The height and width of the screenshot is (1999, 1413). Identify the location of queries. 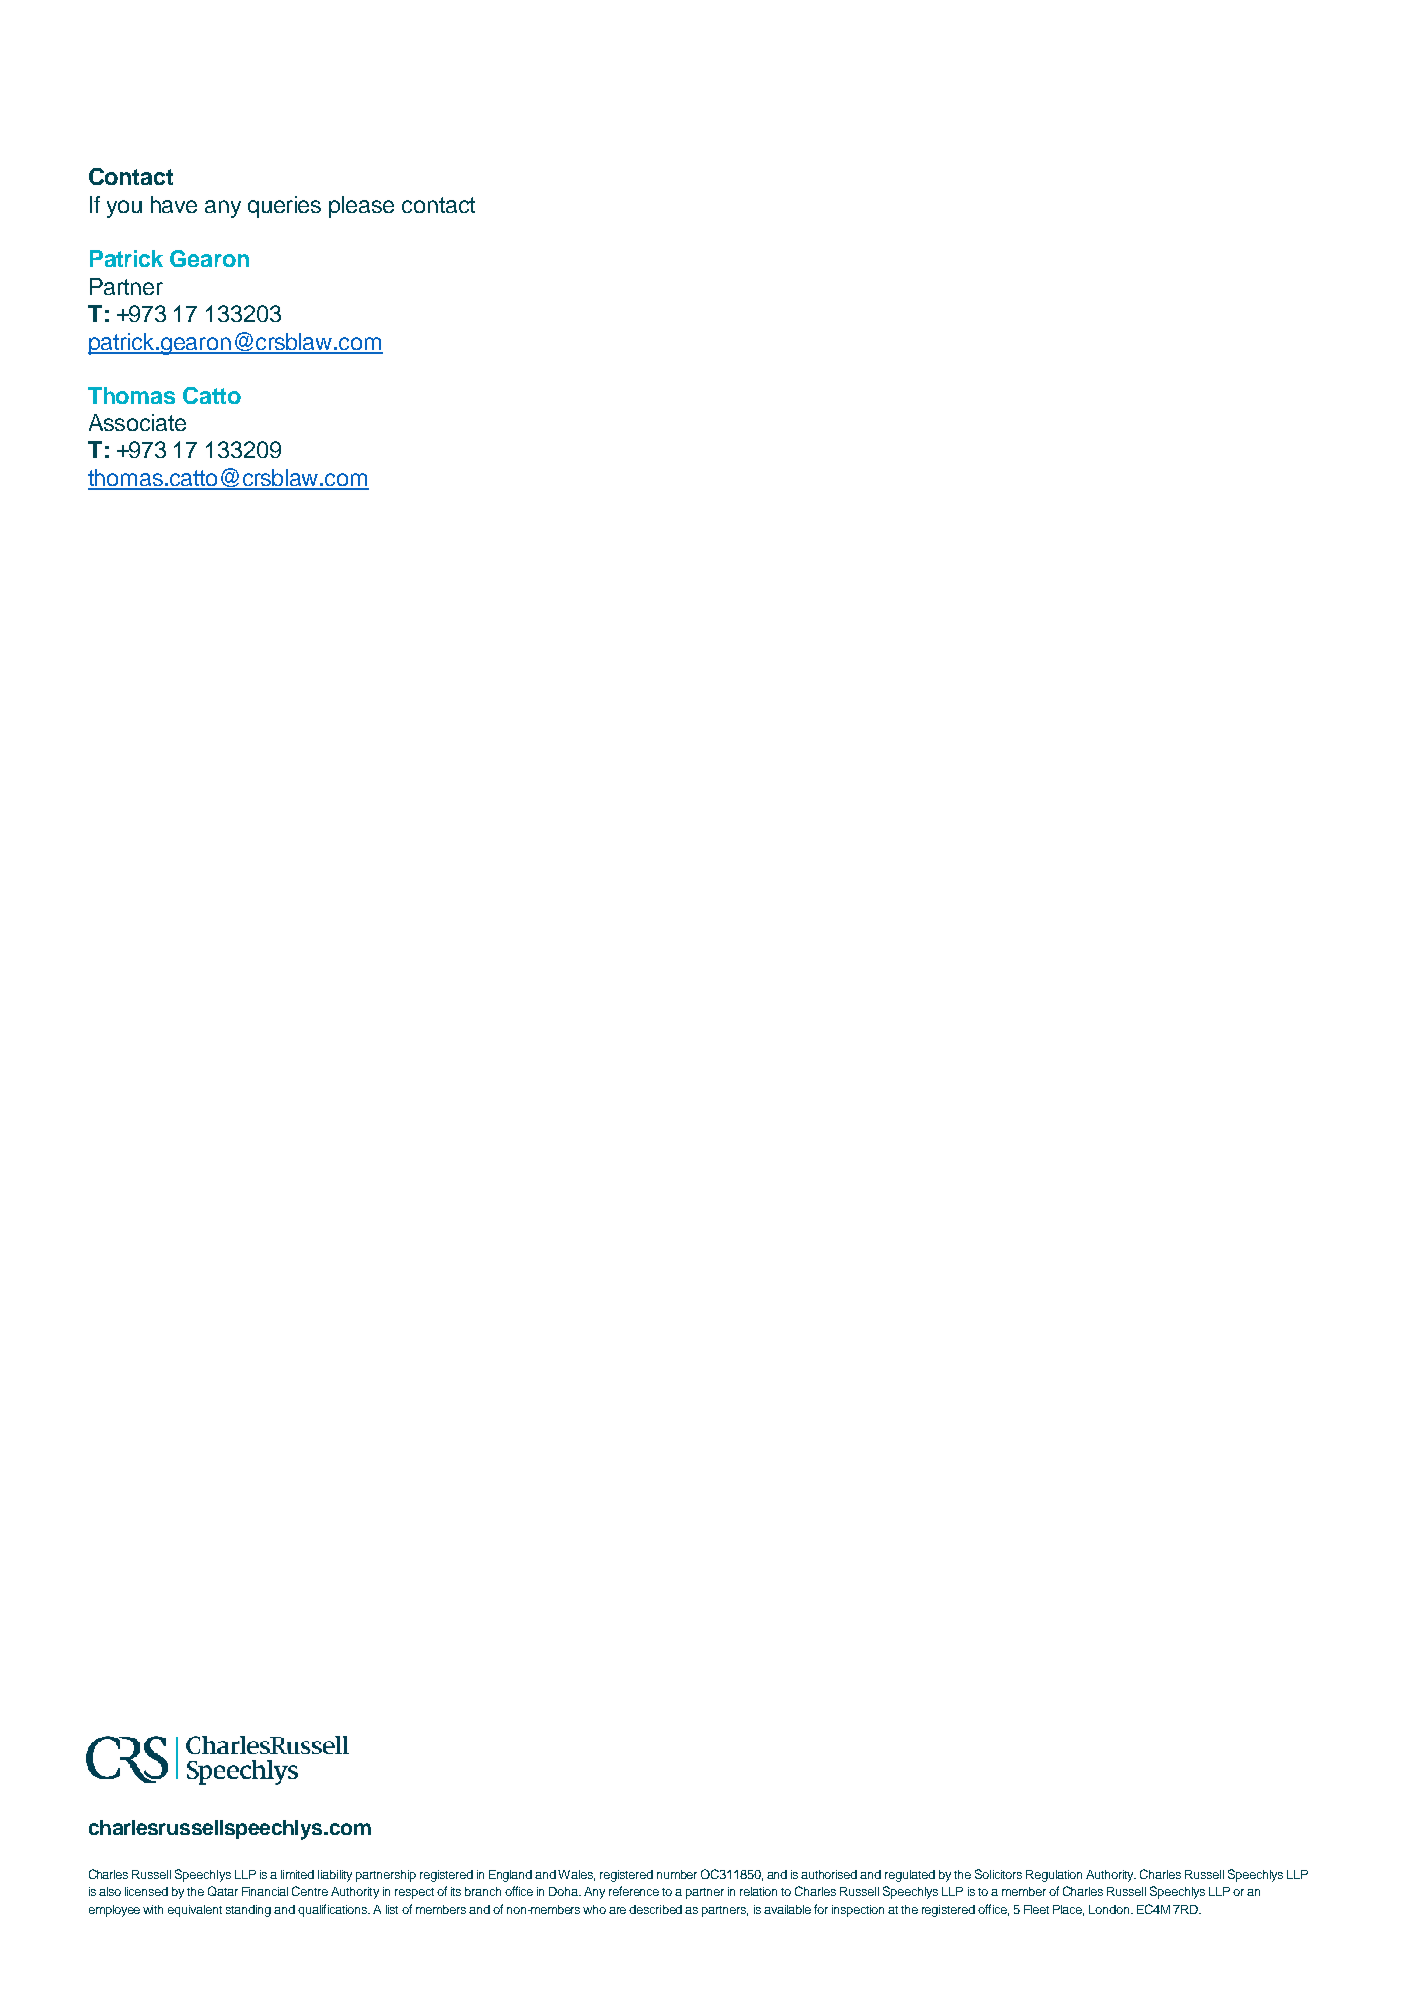
(284, 207).
